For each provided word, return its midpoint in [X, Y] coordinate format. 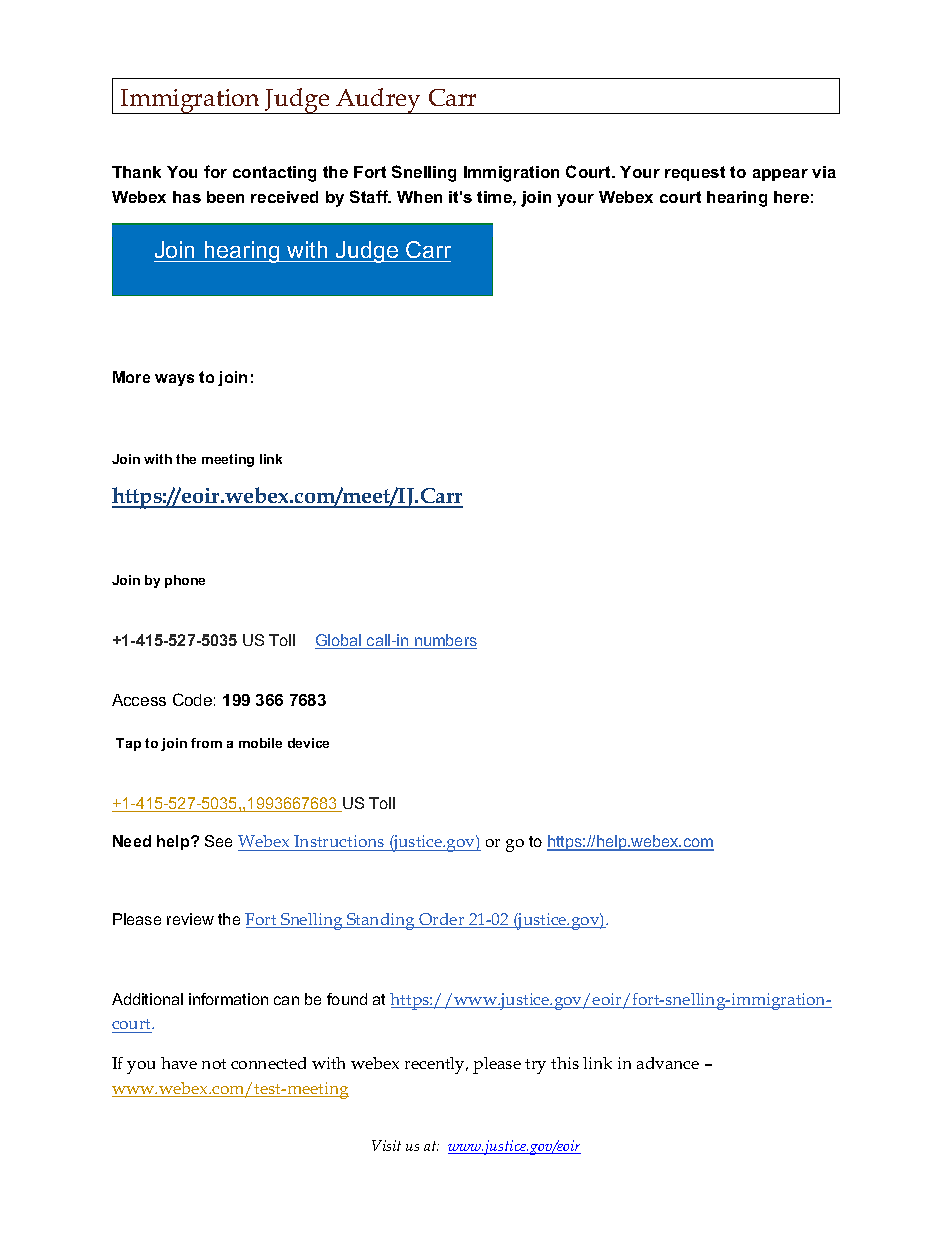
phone [185, 581]
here [791, 197]
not [214, 1064]
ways [174, 380]
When [419, 197]
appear [780, 175]
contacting [274, 174]
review [190, 919]
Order [442, 920]
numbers [445, 641]
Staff [370, 196]
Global [339, 641]
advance [668, 1063]
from [206, 743]
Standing [381, 921]
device [308, 743]
